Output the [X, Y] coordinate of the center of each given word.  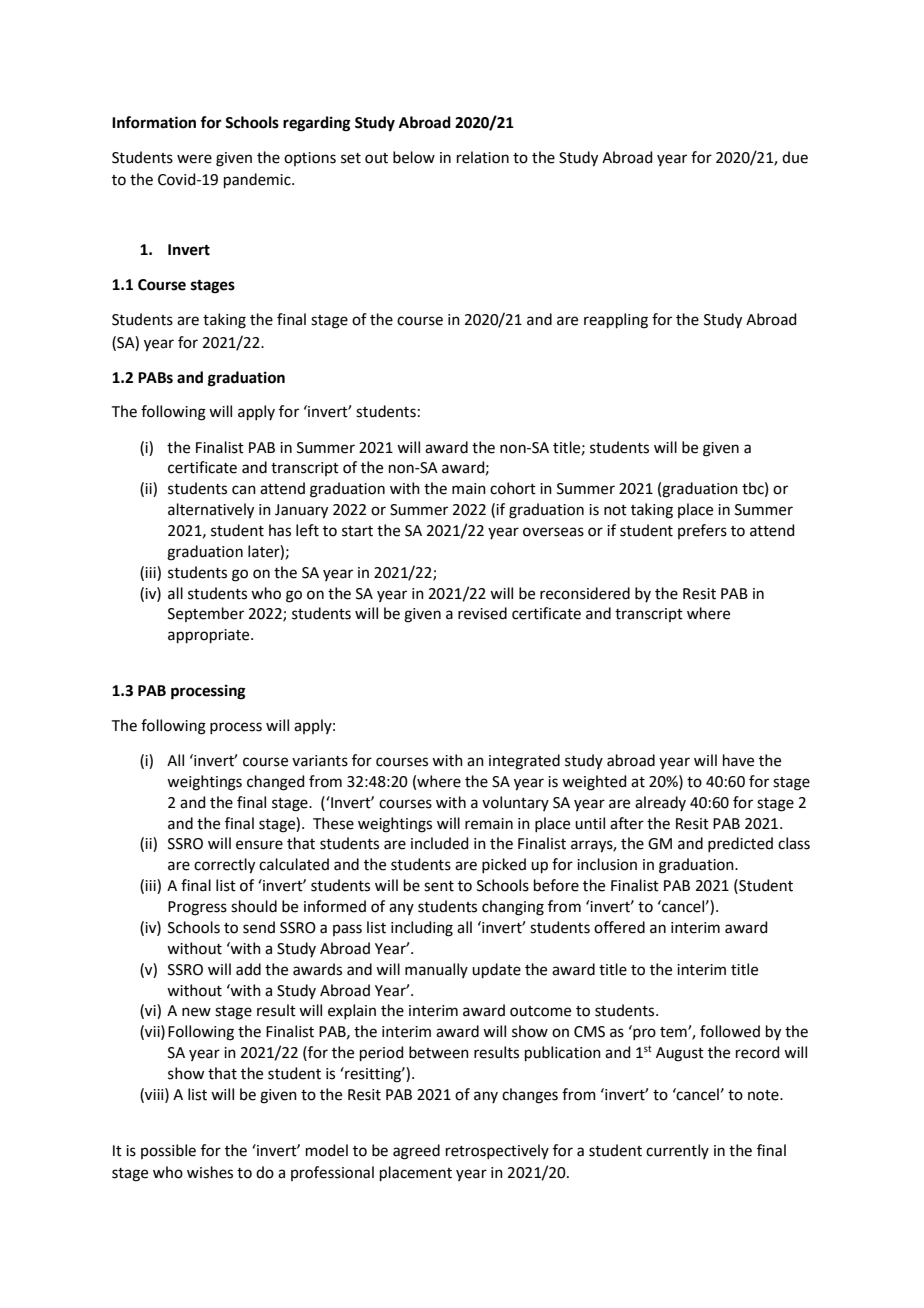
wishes [210, 1172]
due [795, 157]
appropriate [210, 636]
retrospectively [497, 1151]
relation [483, 157]
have [738, 760]
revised [482, 613]
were [194, 159]
